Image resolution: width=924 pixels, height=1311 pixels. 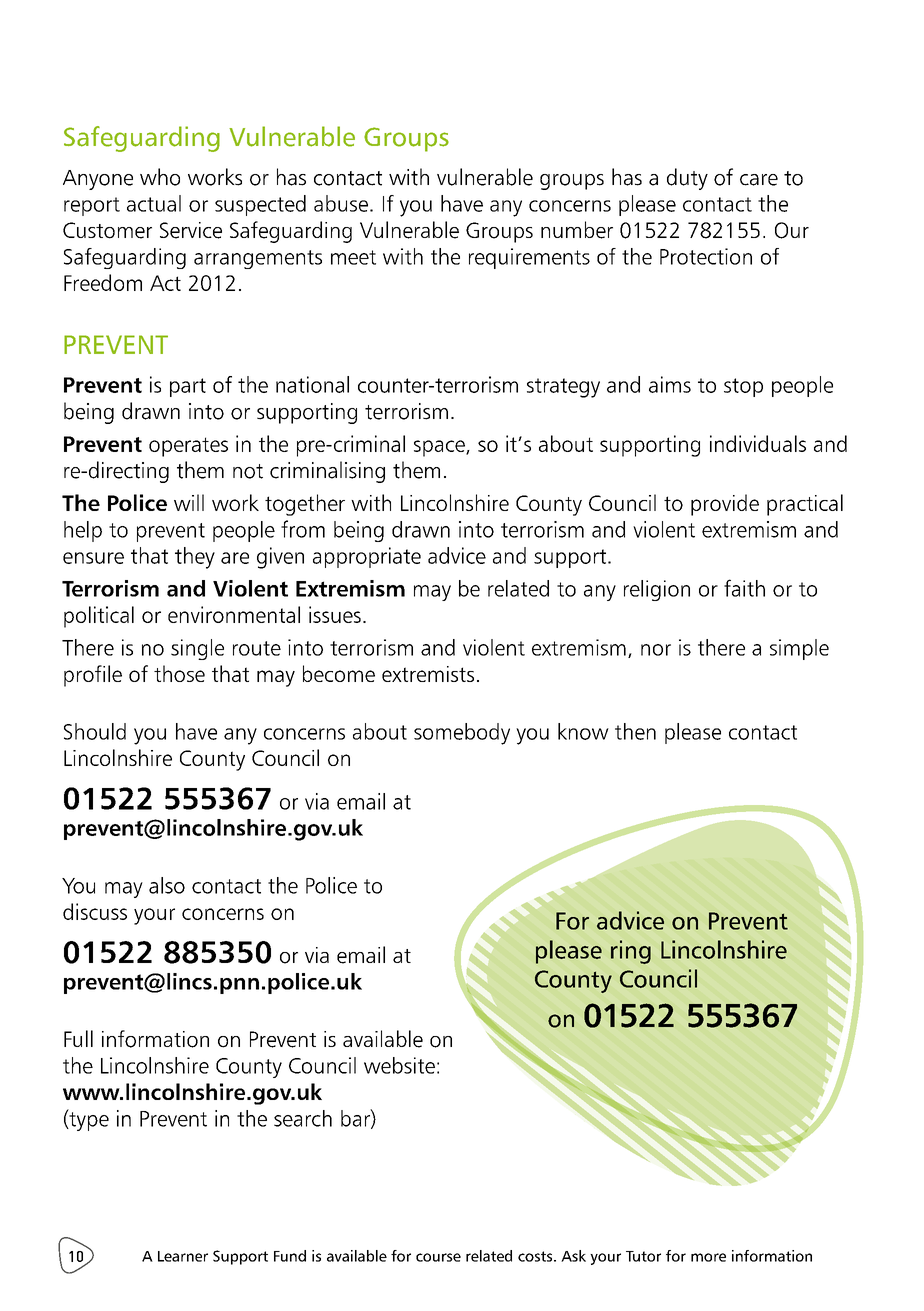 What do you see at coordinates (635, 731) in the document?
I see `then` at bounding box center [635, 731].
